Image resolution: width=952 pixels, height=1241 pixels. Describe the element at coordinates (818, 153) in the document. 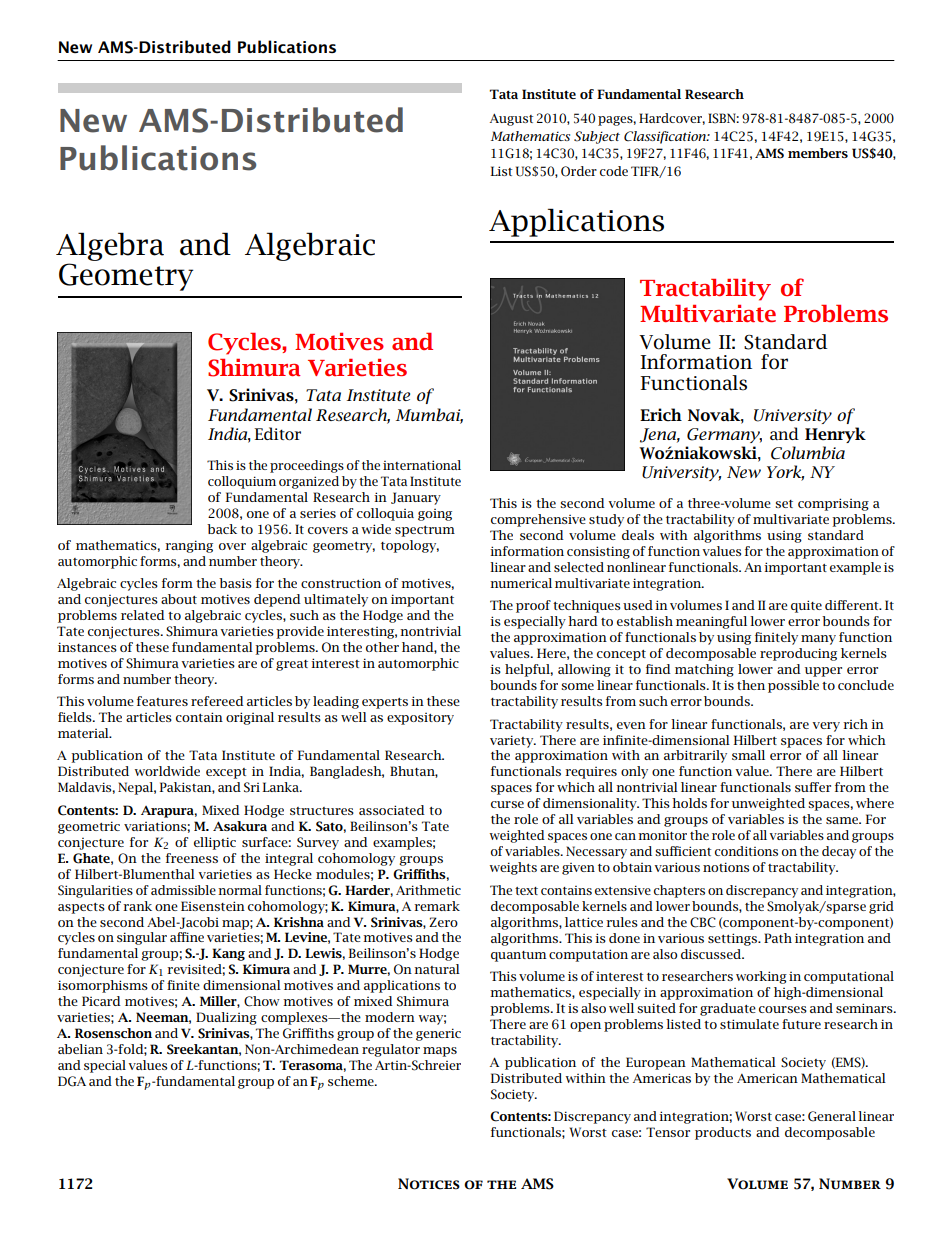

I see `members` at that location.
